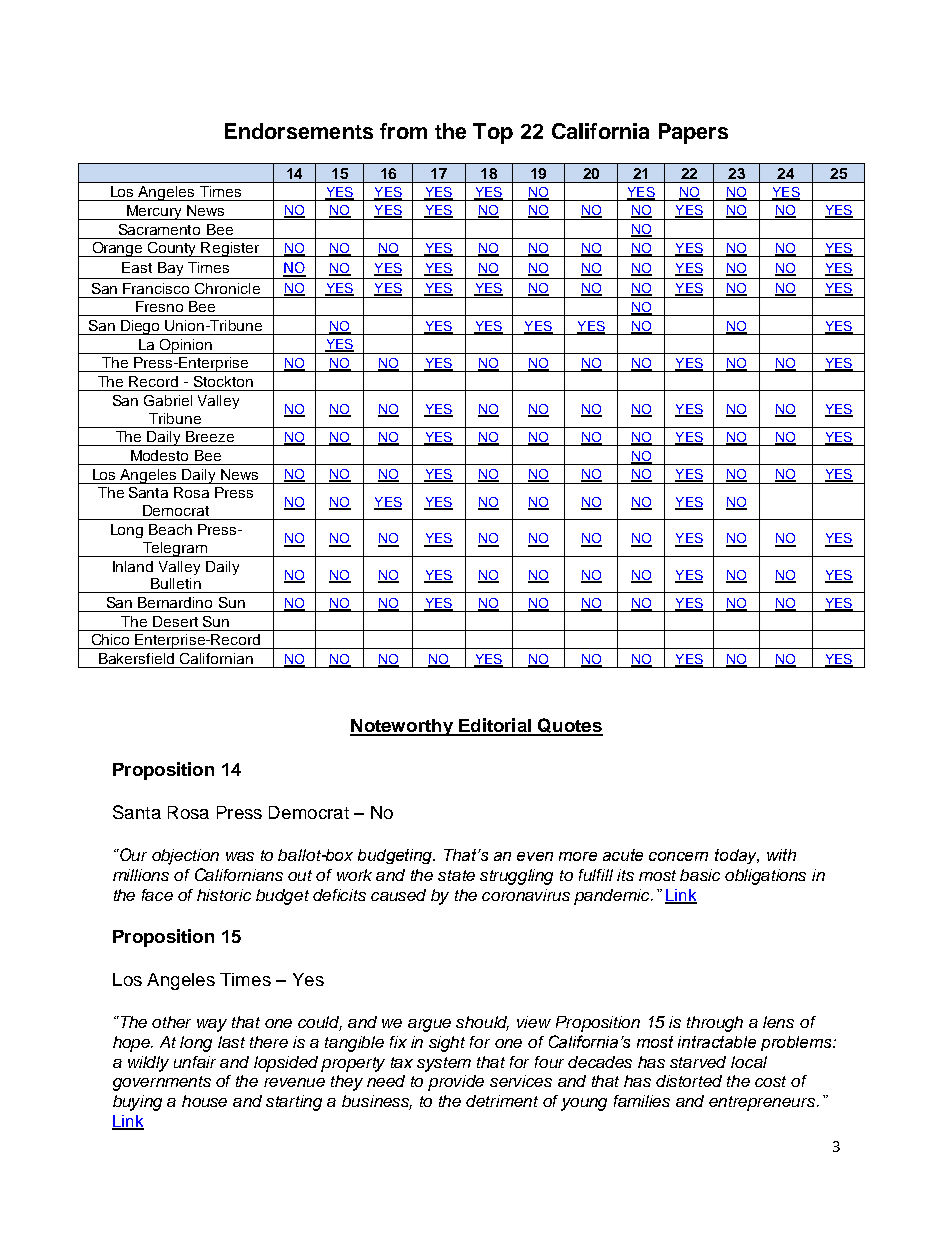 Image resolution: width=952 pixels, height=1233 pixels. Describe the element at coordinates (693, 133) in the screenshot. I see `Papers` at that location.
